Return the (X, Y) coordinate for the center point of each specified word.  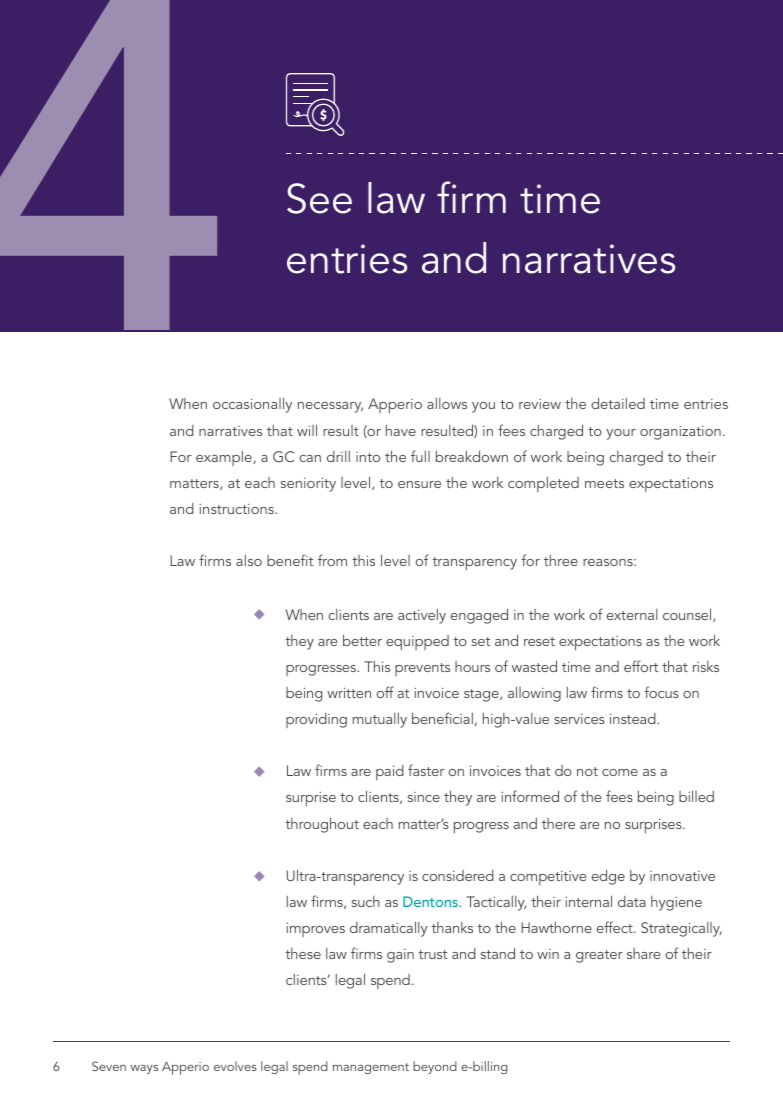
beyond (435, 1067)
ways (144, 1069)
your (621, 434)
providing (316, 720)
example (225, 458)
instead (634, 718)
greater (599, 956)
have (401, 430)
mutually (380, 720)
